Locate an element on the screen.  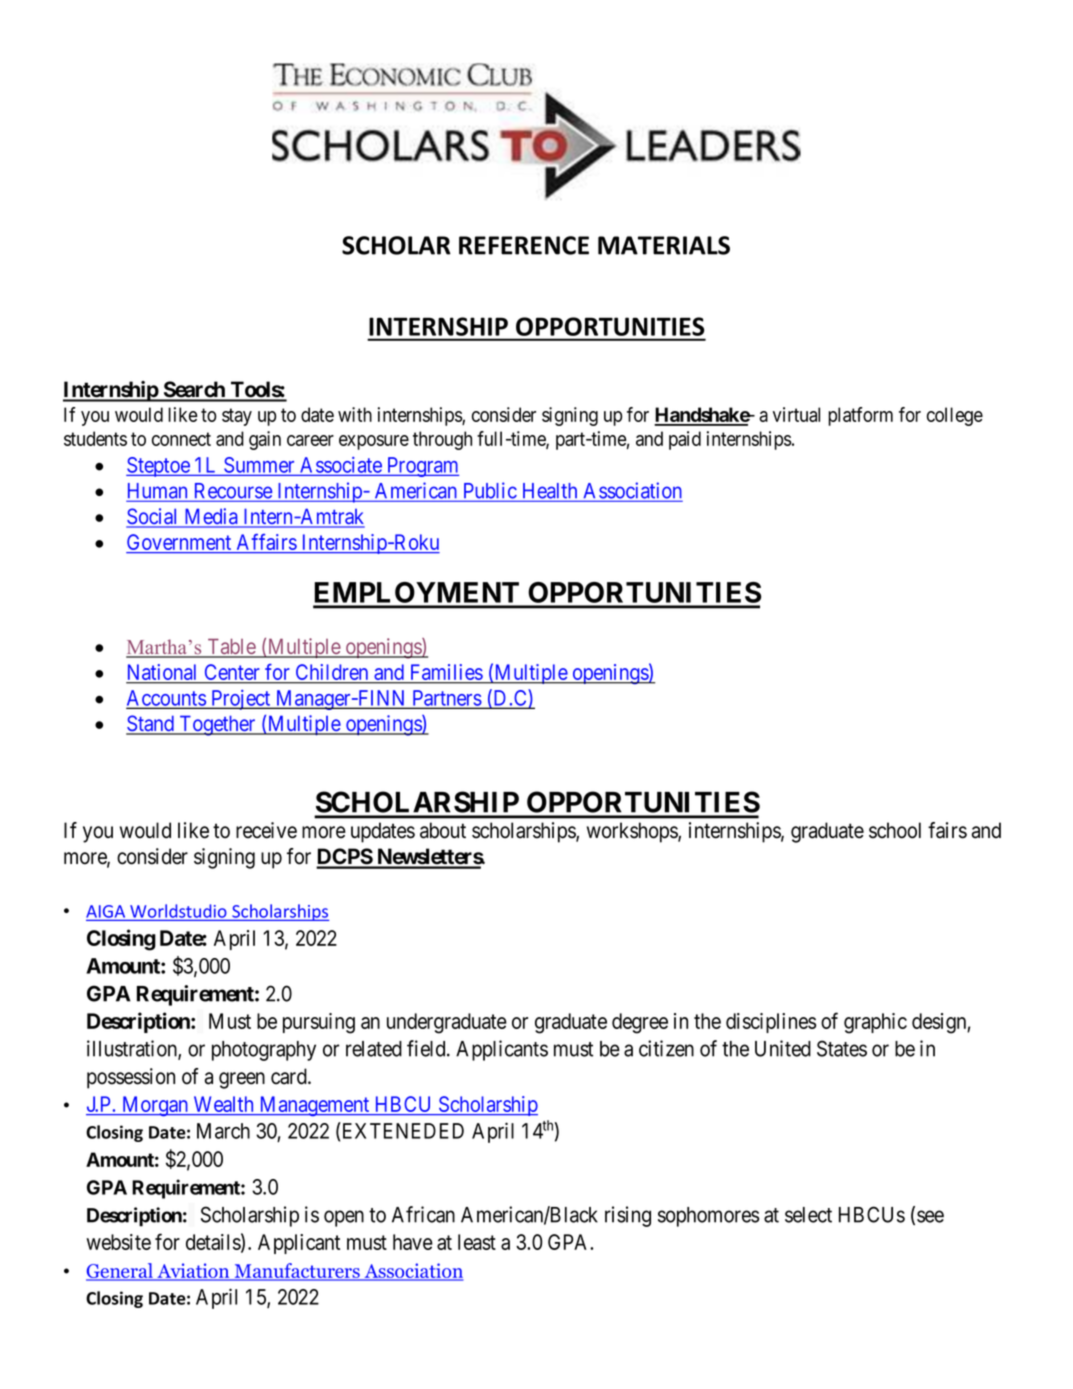
least is located at coordinates (477, 1242).
